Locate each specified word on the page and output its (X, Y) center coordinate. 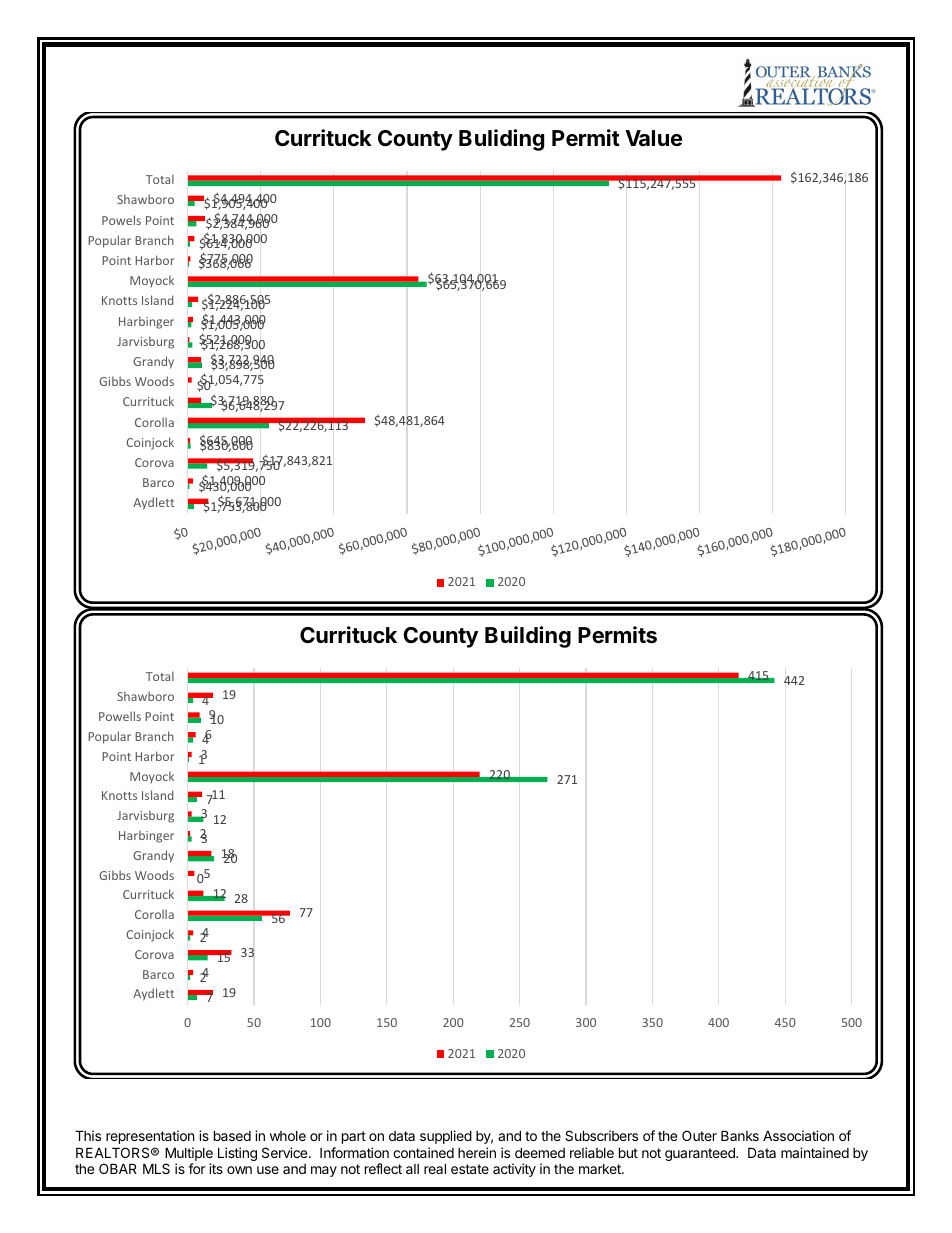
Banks (740, 1135)
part (354, 1137)
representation (150, 1137)
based (232, 1135)
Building (528, 637)
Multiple (189, 1154)
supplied (446, 1137)
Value (653, 138)
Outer (699, 1135)
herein (477, 1152)
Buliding (501, 140)
